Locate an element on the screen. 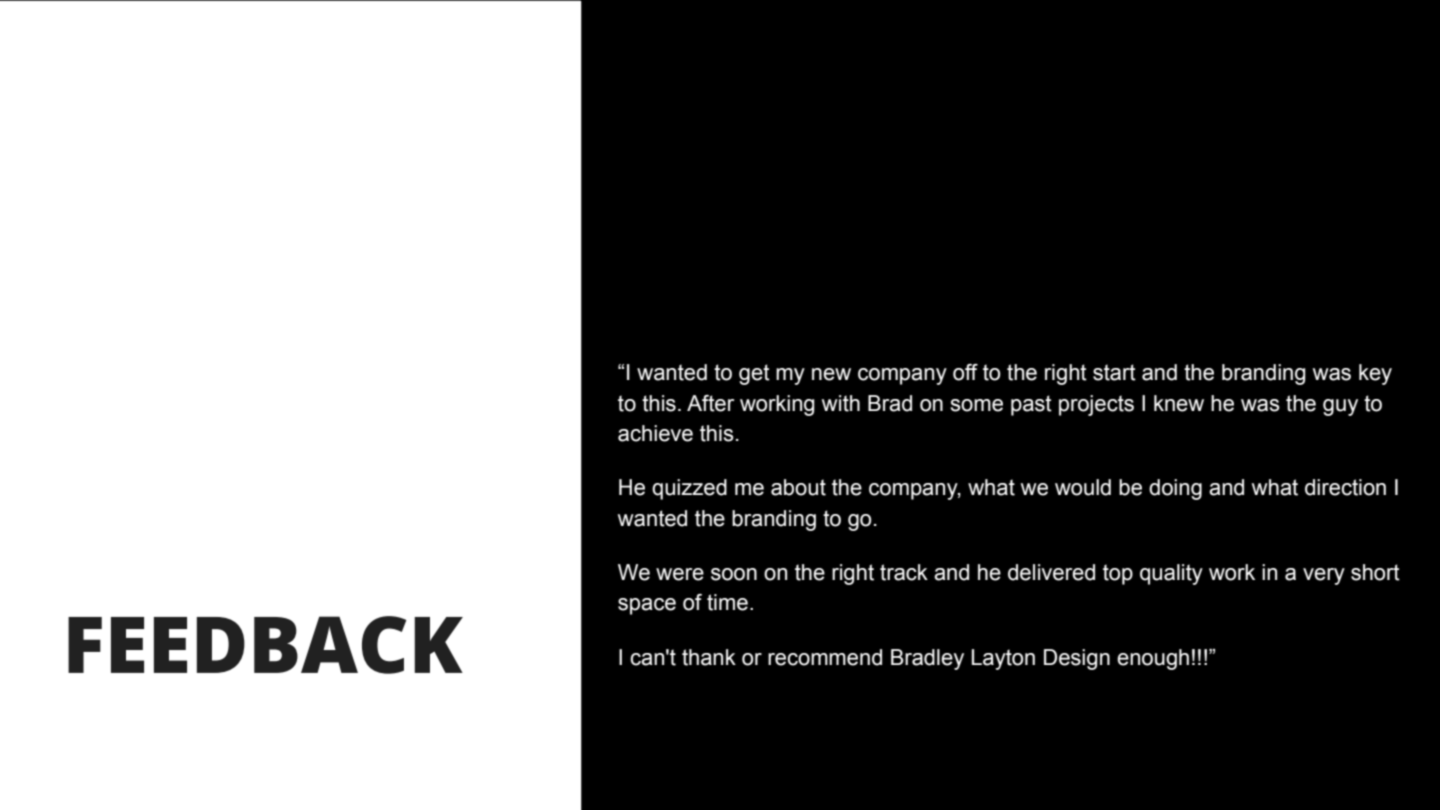  After is located at coordinates (710, 403).
